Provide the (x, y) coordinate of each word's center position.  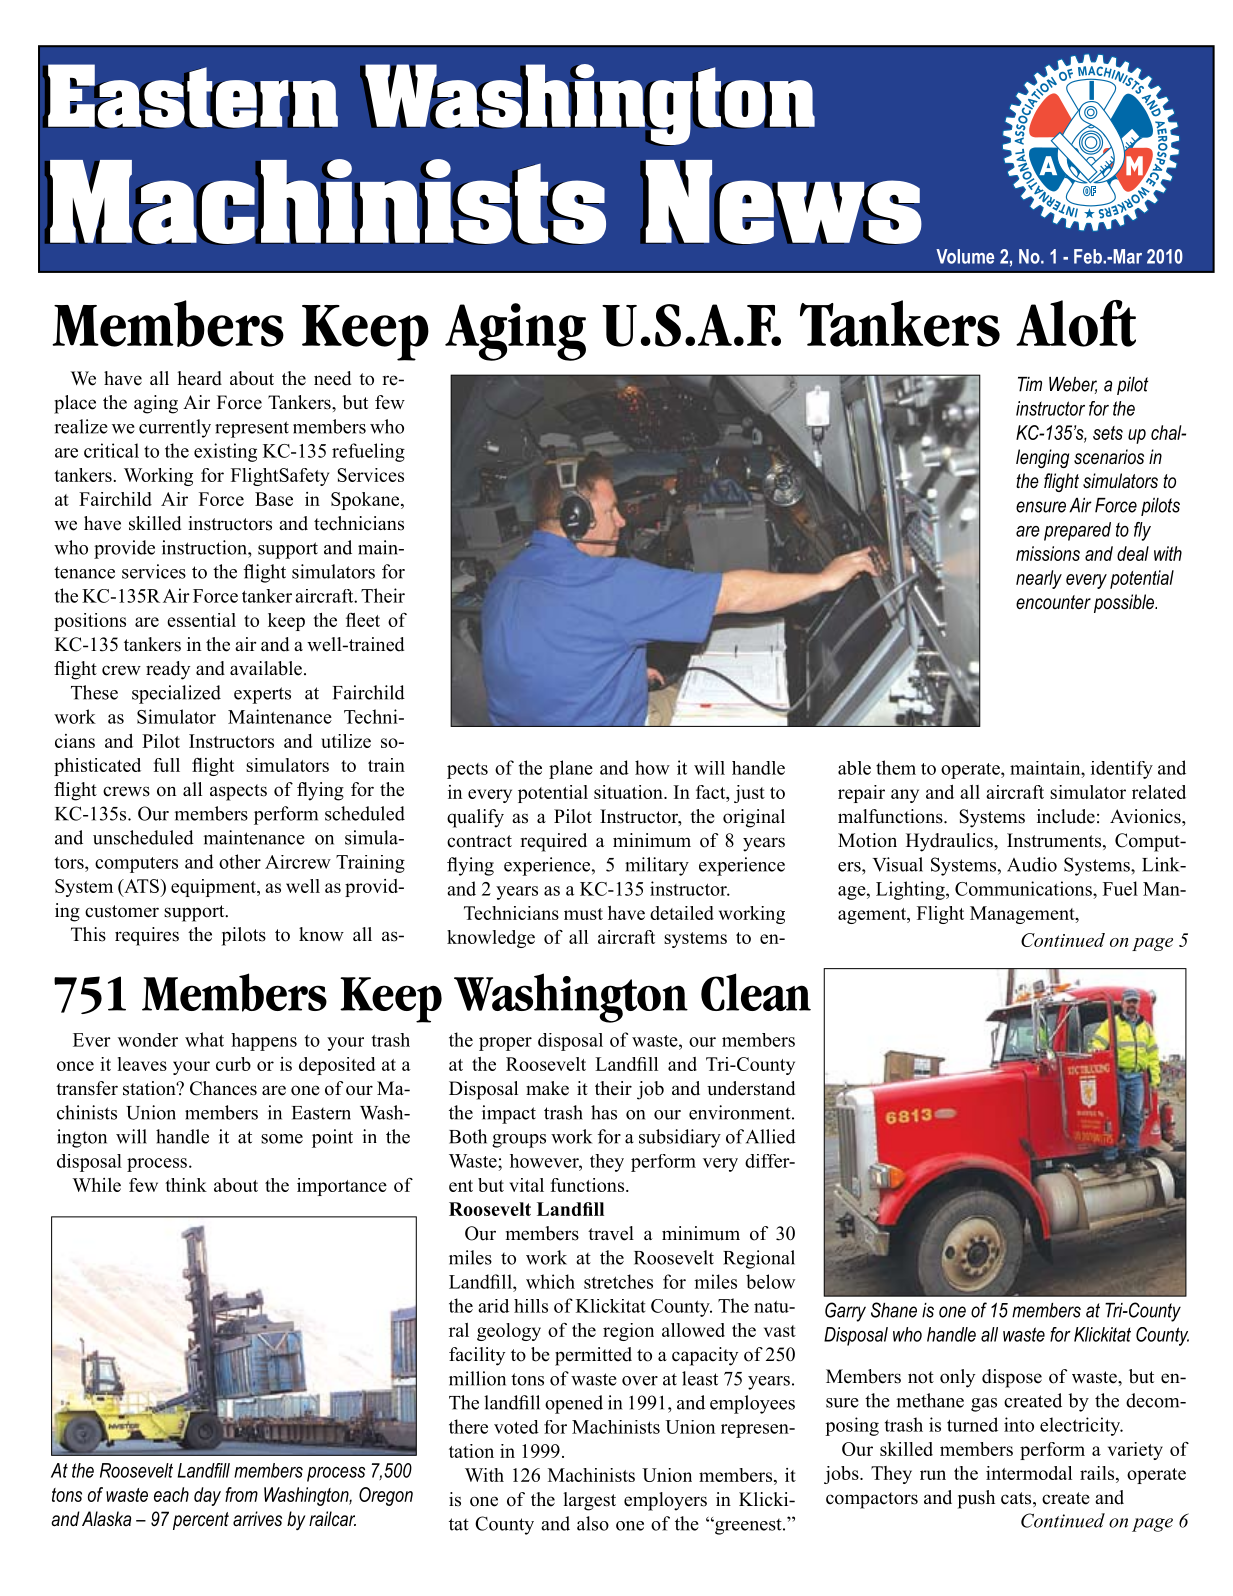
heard (199, 378)
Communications (1024, 888)
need (332, 378)
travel (611, 1233)
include (1066, 816)
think (186, 1185)
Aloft (1076, 323)
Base (274, 499)
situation (629, 792)
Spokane (366, 501)
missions (1048, 553)
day (207, 1496)
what (204, 1039)
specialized (176, 694)
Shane (894, 1310)
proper (505, 1044)
